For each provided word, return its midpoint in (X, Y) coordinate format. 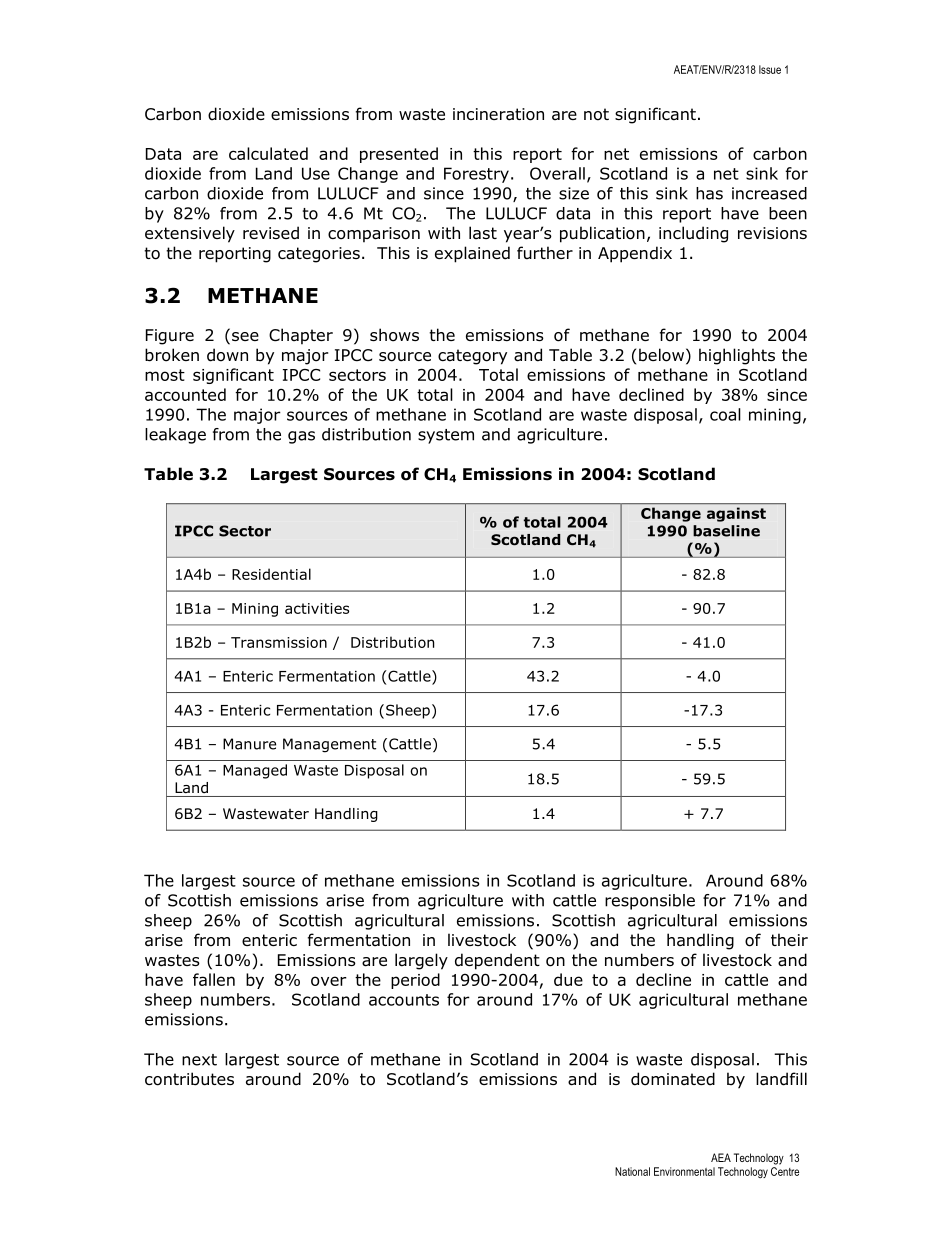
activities (317, 608)
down (227, 355)
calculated (268, 153)
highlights (737, 356)
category (472, 357)
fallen (214, 979)
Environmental (684, 1171)
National (632, 1171)
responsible (650, 902)
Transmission (279, 642)
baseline (726, 531)
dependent (497, 961)
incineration (498, 114)
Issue (770, 69)
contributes (189, 1079)
